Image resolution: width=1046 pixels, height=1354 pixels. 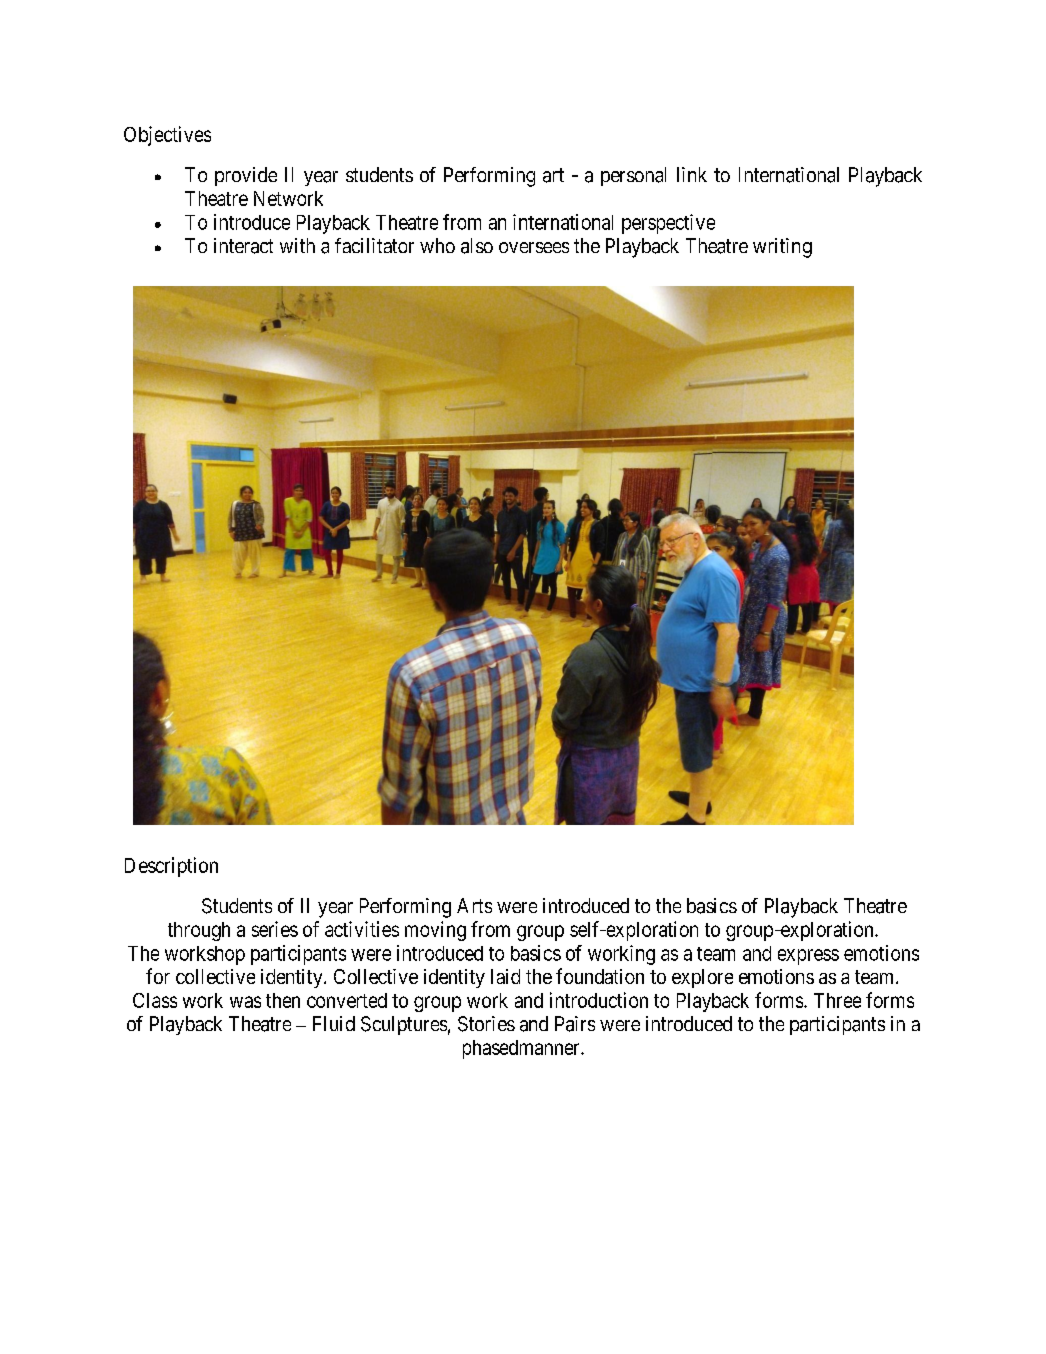 What do you see at coordinates (477, 246) in the page?
I see `also` at bounding box center [477, 246].
